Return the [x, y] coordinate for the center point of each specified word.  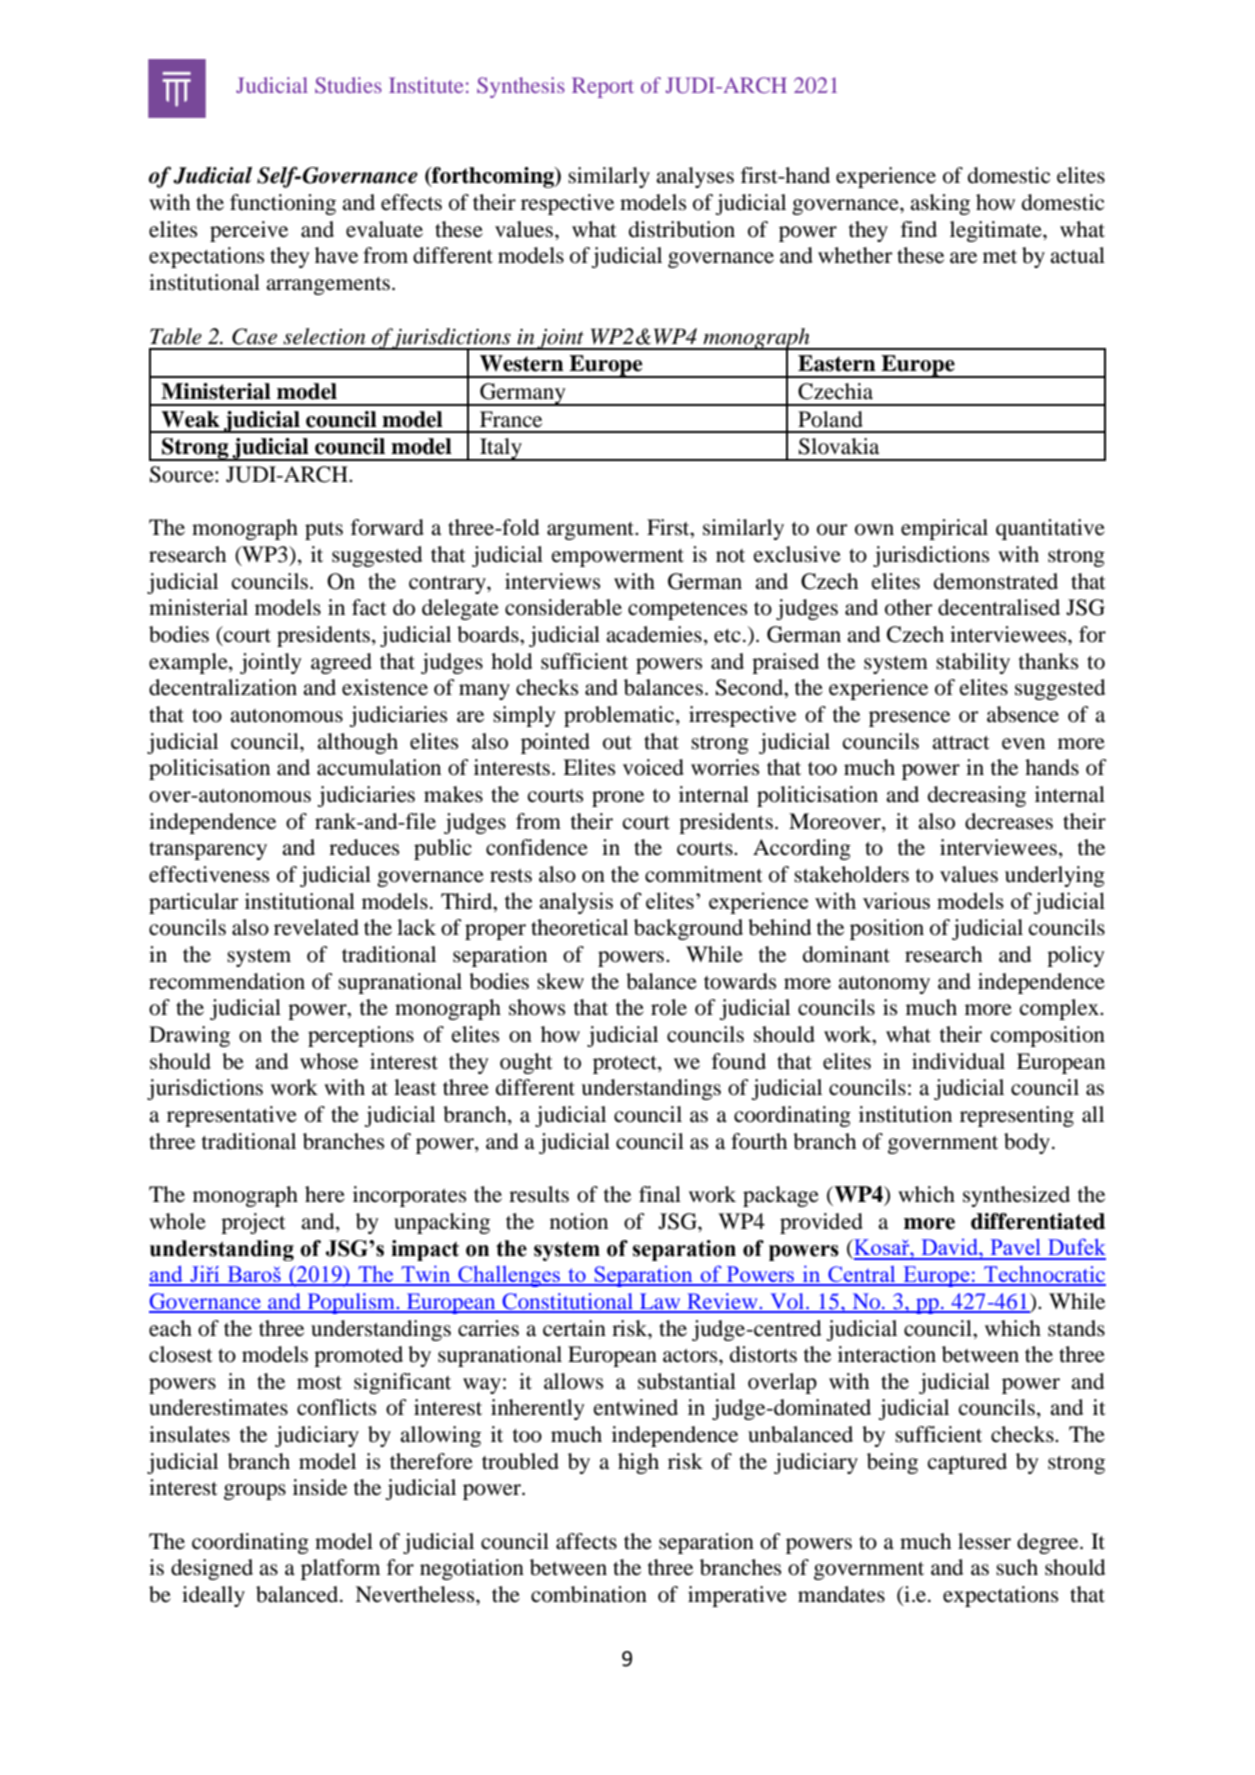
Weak [190, 419]
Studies [348, 85]
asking [940, 204]
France [511, 419]
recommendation [227, 981]
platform [340, 1569]
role [669, 1007]
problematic [620, 716]
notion [579, 1221]
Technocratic [1044, 1275]
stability [973, 663]
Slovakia [839, 446]
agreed [341, 663]
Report [603, 87]
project [253, 1223]
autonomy [884, 985]
